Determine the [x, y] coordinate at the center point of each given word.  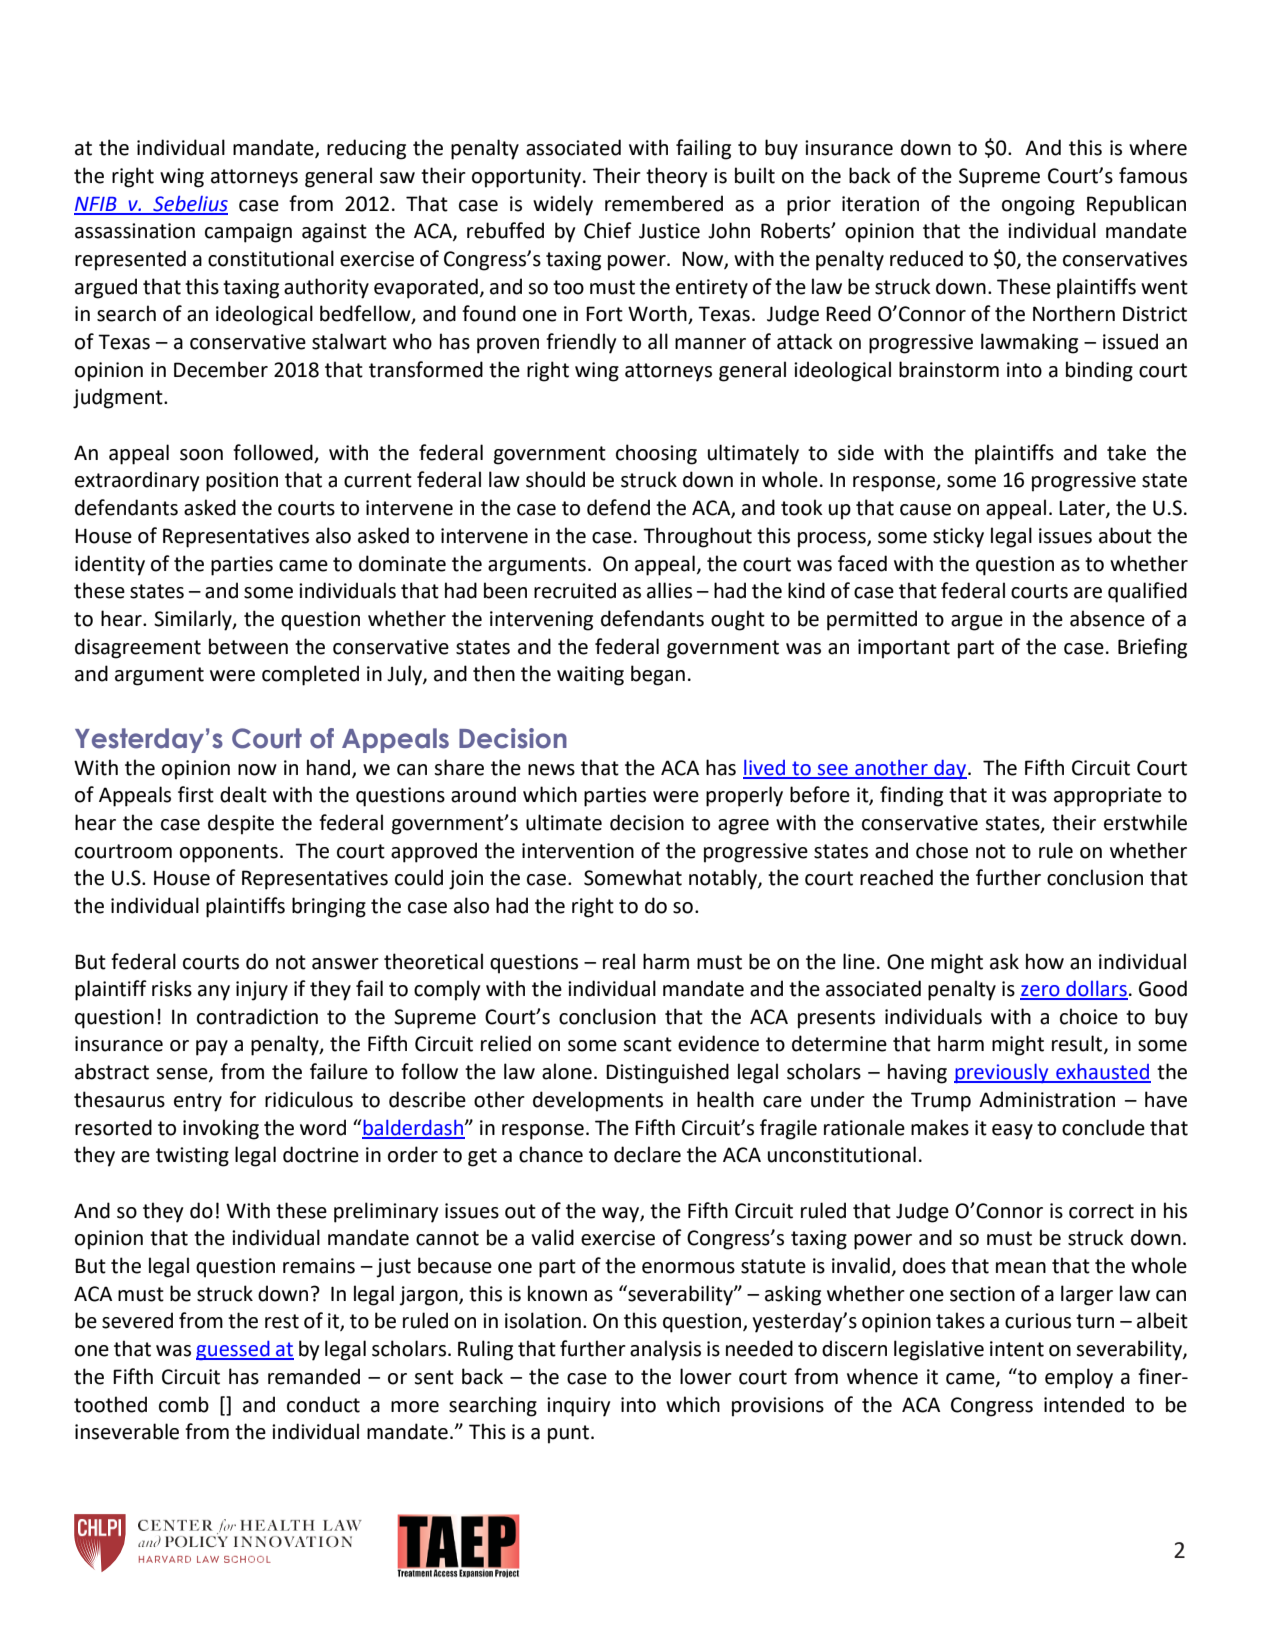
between [248, 646]
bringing [329, 907]
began [658, 675]
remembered [664, 203]
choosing [656, 454]
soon [201, 455]
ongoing [1038, 206]
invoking [221, 1129]
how [1045, 961]
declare [647, 1154]
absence [1107, 618]
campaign [248, 233]
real [619, 961]
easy [1012, 1132]
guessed [234, 1350]
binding [1099, 371]
